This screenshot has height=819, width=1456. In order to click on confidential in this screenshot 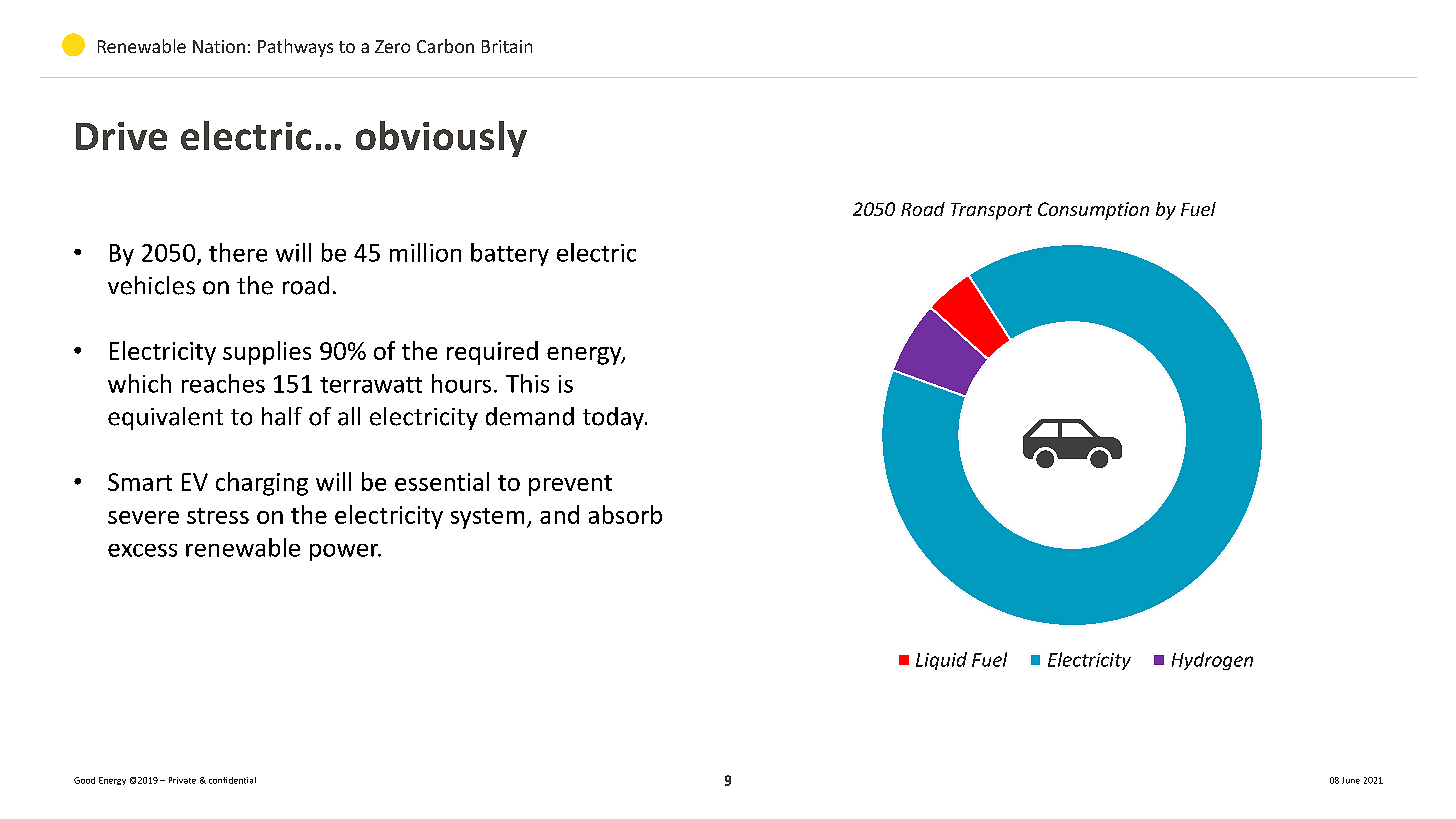, I will do `click(232, 780)`.
